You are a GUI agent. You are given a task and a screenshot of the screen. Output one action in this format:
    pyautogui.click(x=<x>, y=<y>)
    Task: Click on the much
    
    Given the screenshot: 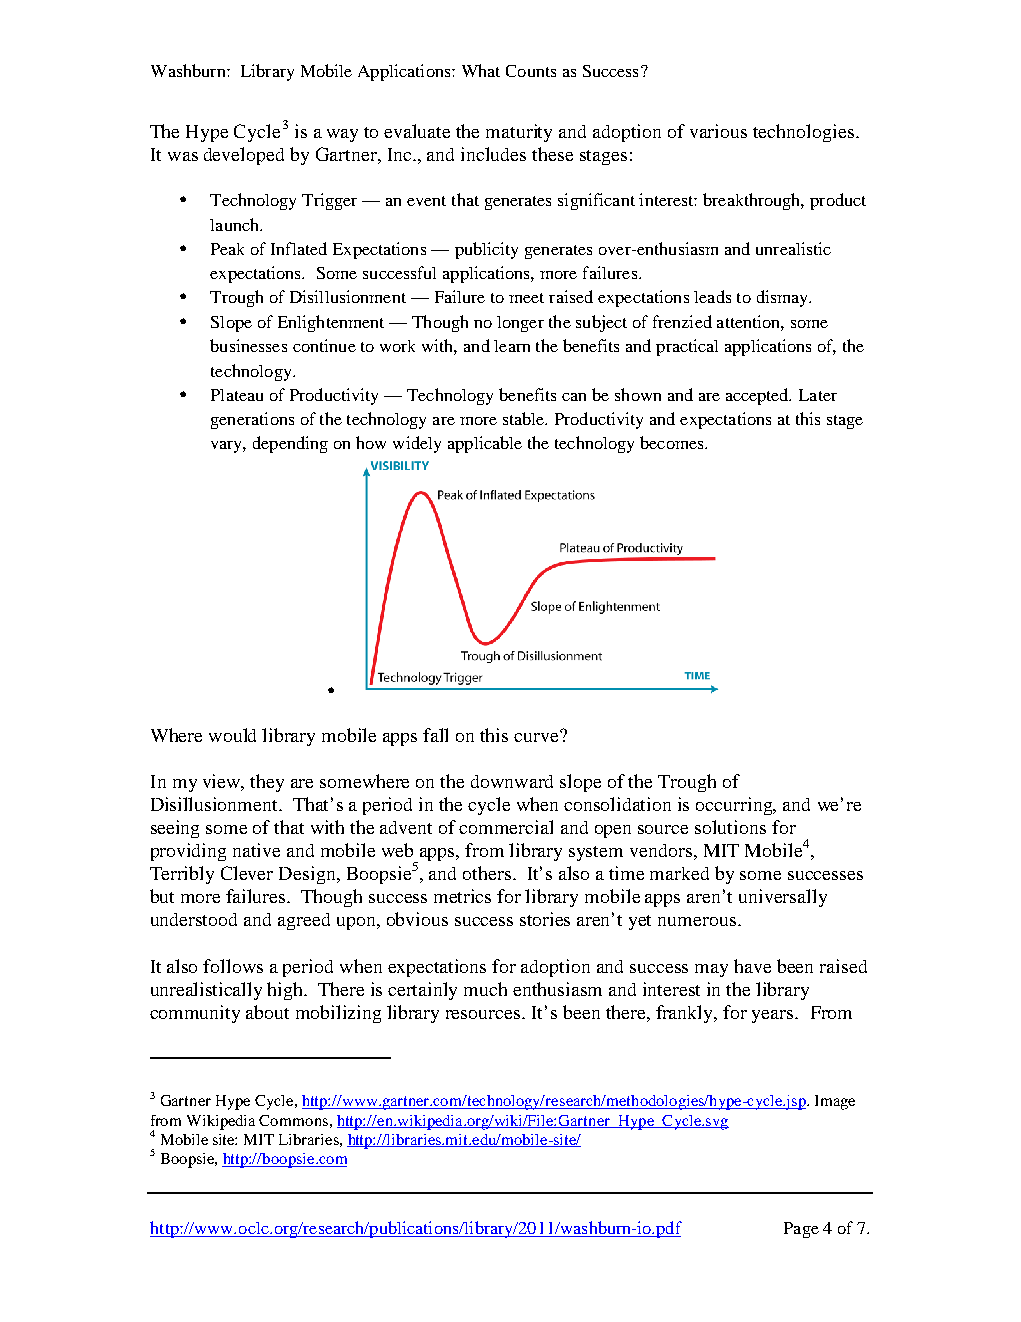 What is the action you would take?
    pyautogui.click(x=485, y=989)
